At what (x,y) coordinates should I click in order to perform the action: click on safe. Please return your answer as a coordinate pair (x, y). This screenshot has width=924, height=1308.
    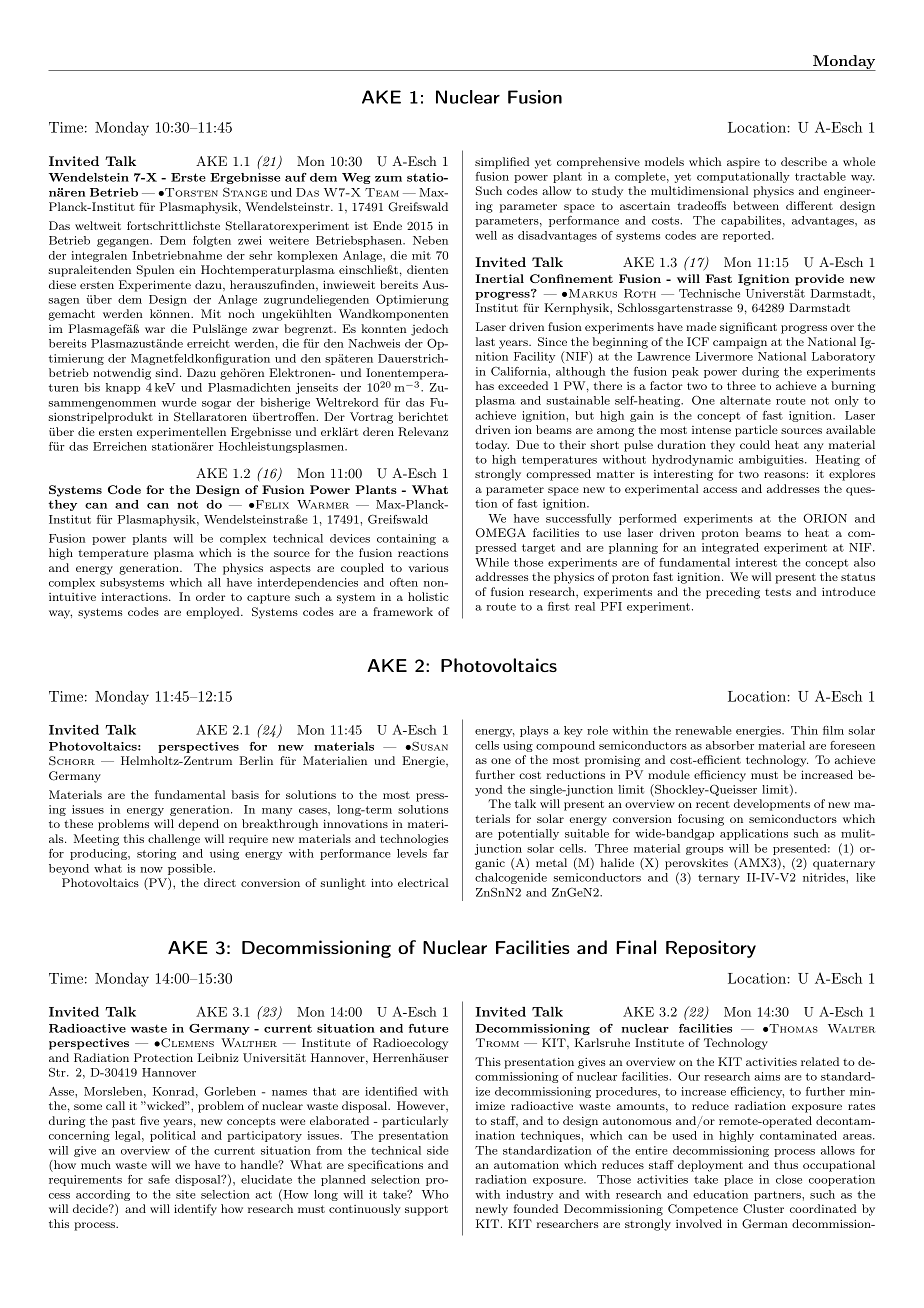
    Looking at the image, I should click on (159, 1179).
